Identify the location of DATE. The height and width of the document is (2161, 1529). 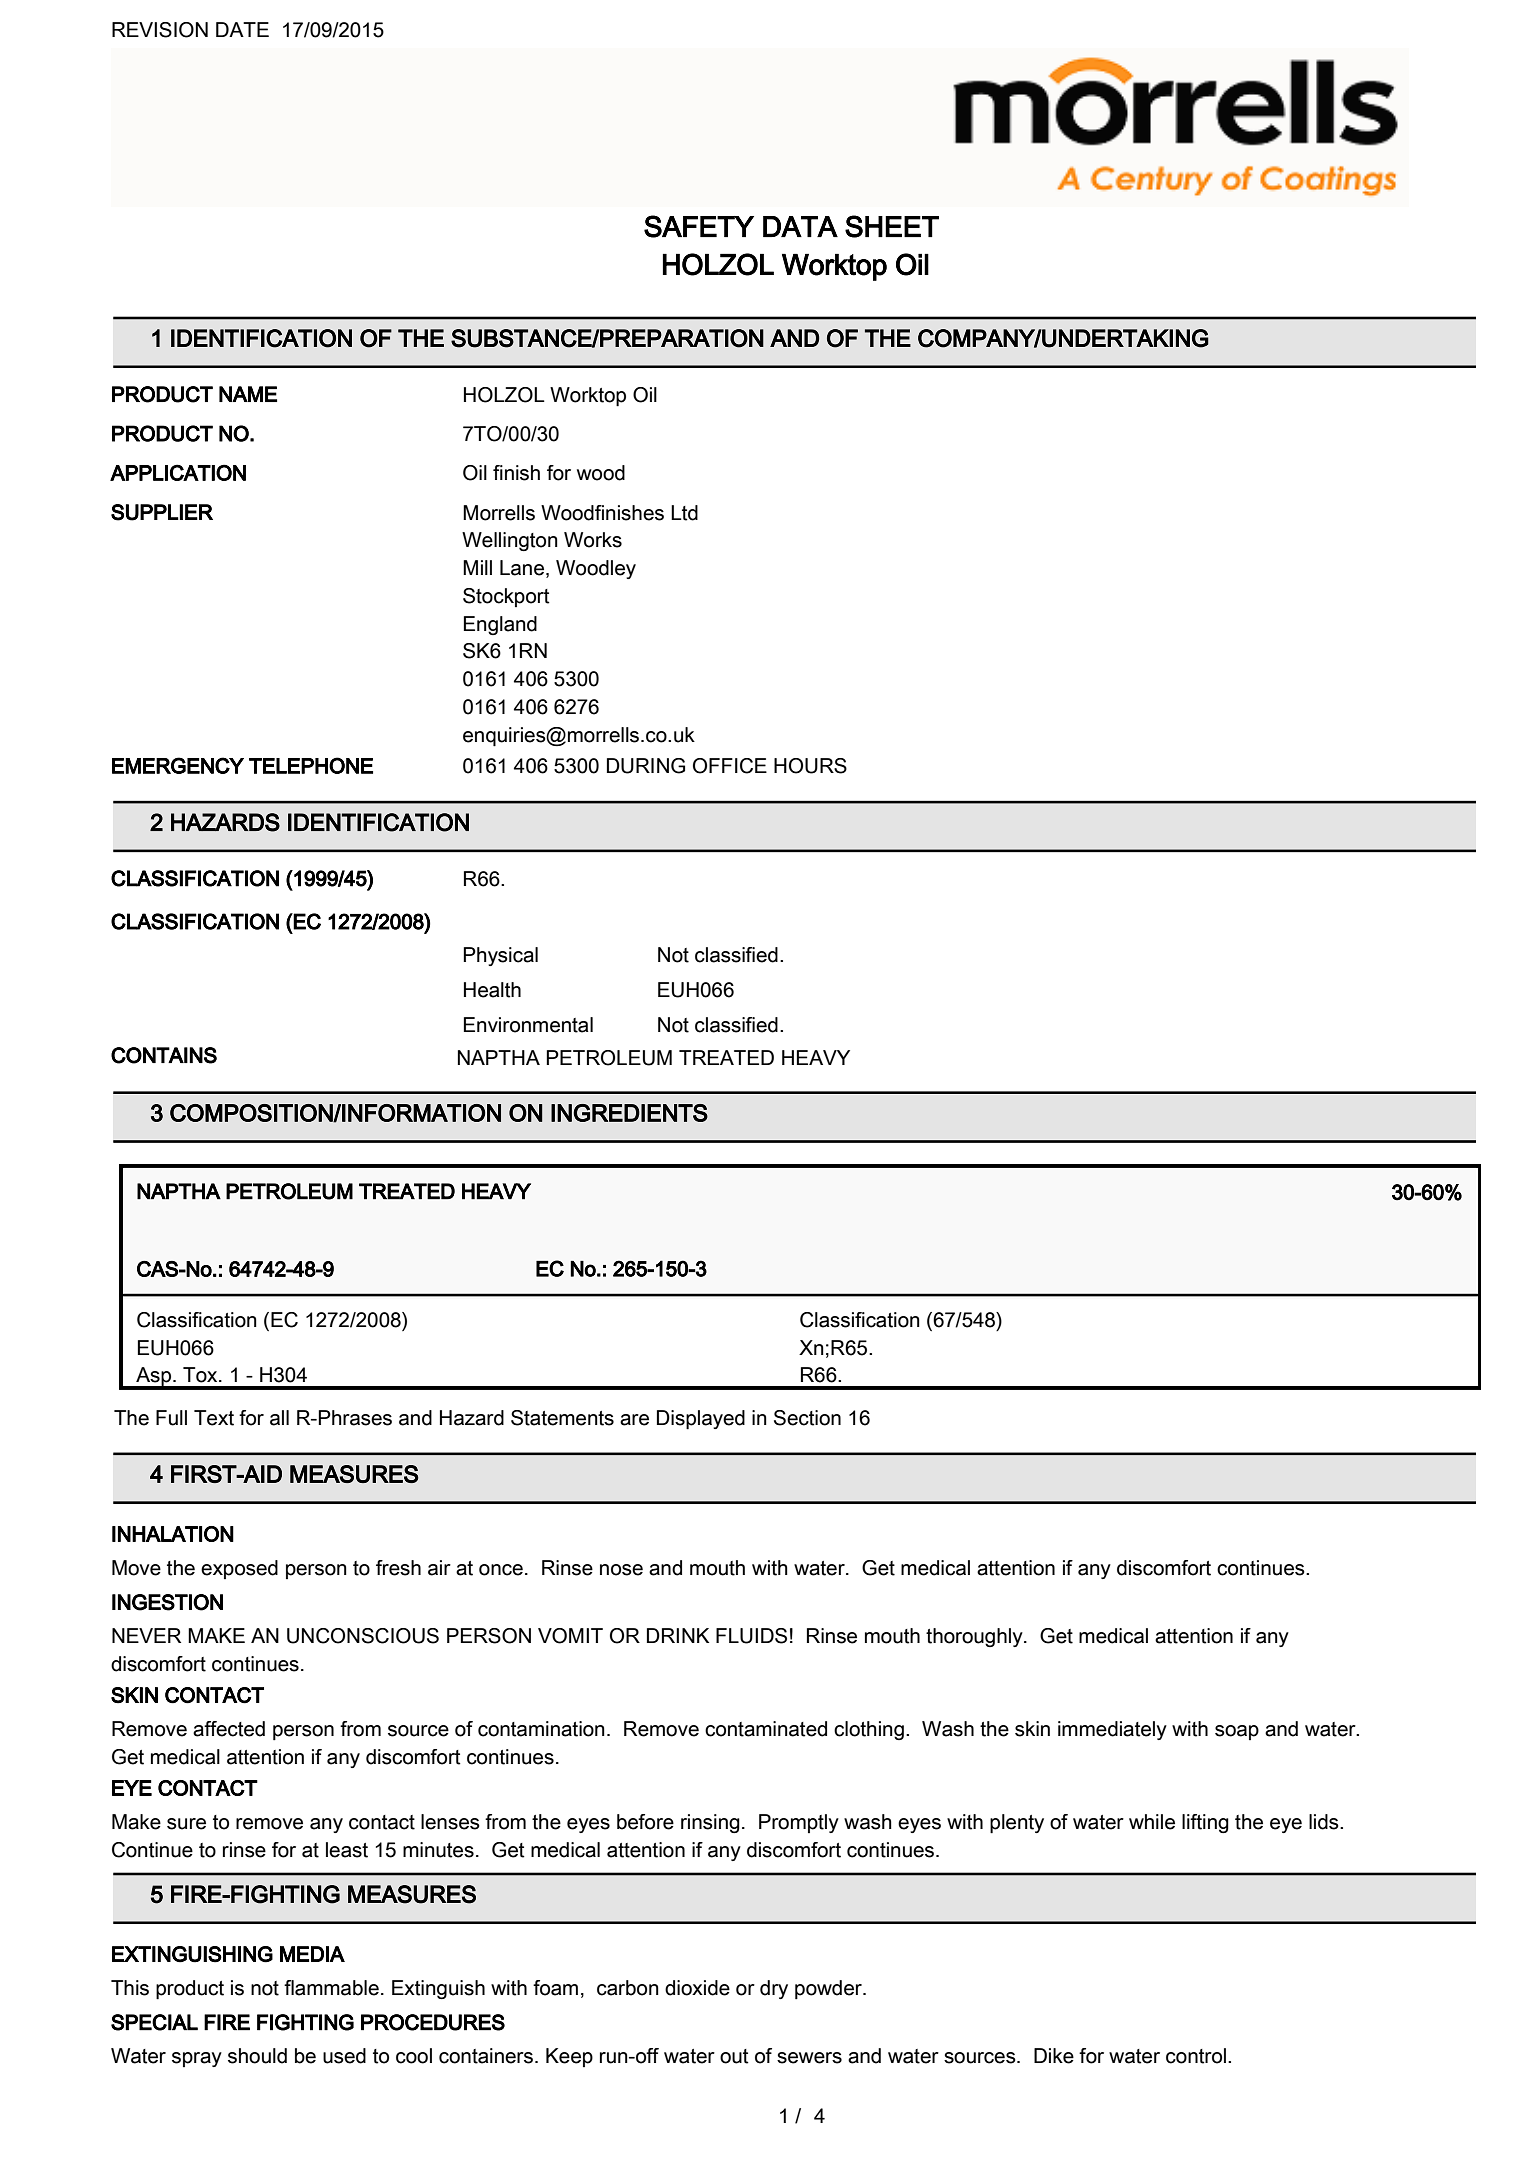
(242, 29).
